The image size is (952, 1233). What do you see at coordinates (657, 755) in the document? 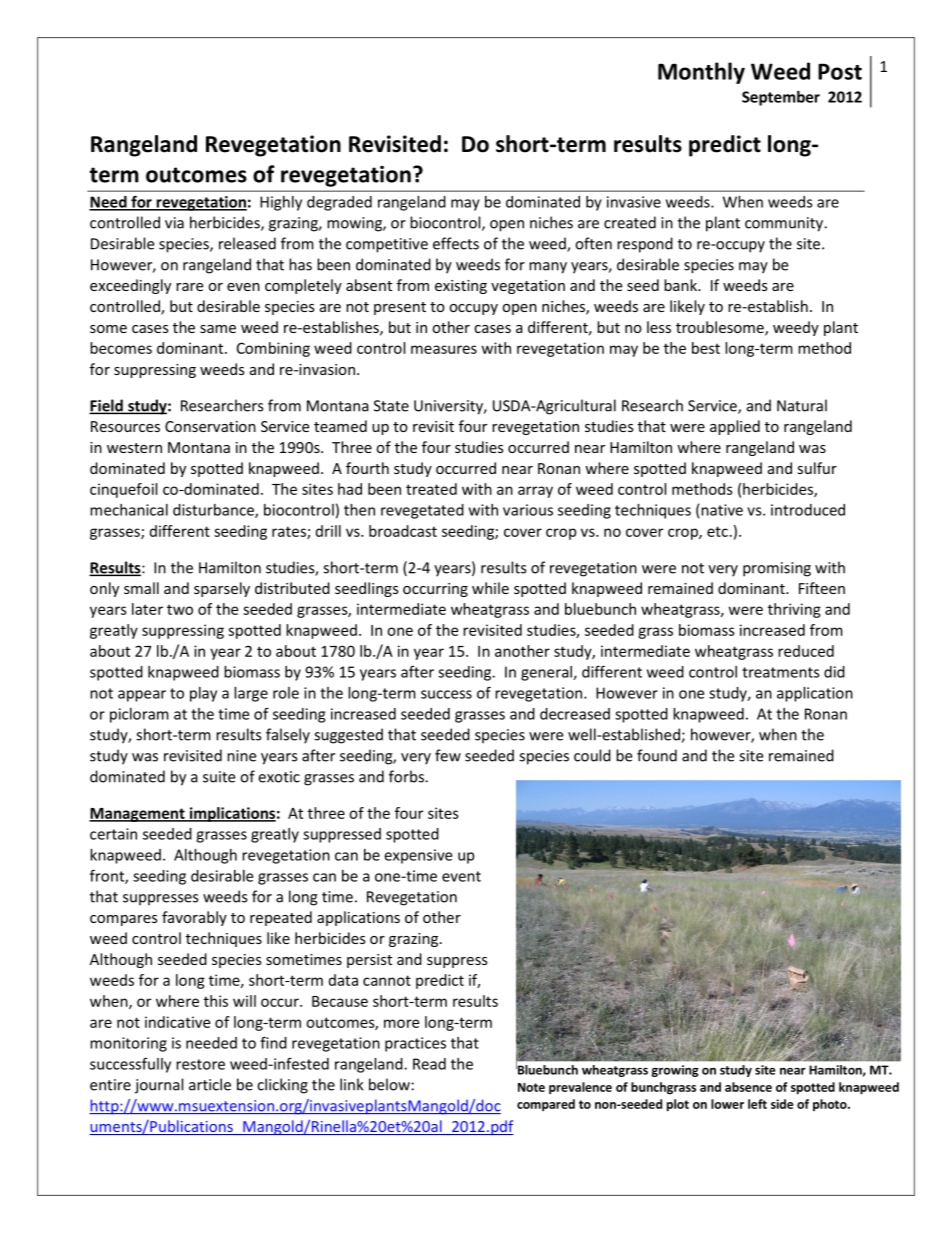
I see `found` at bounding box center [657, 755].
